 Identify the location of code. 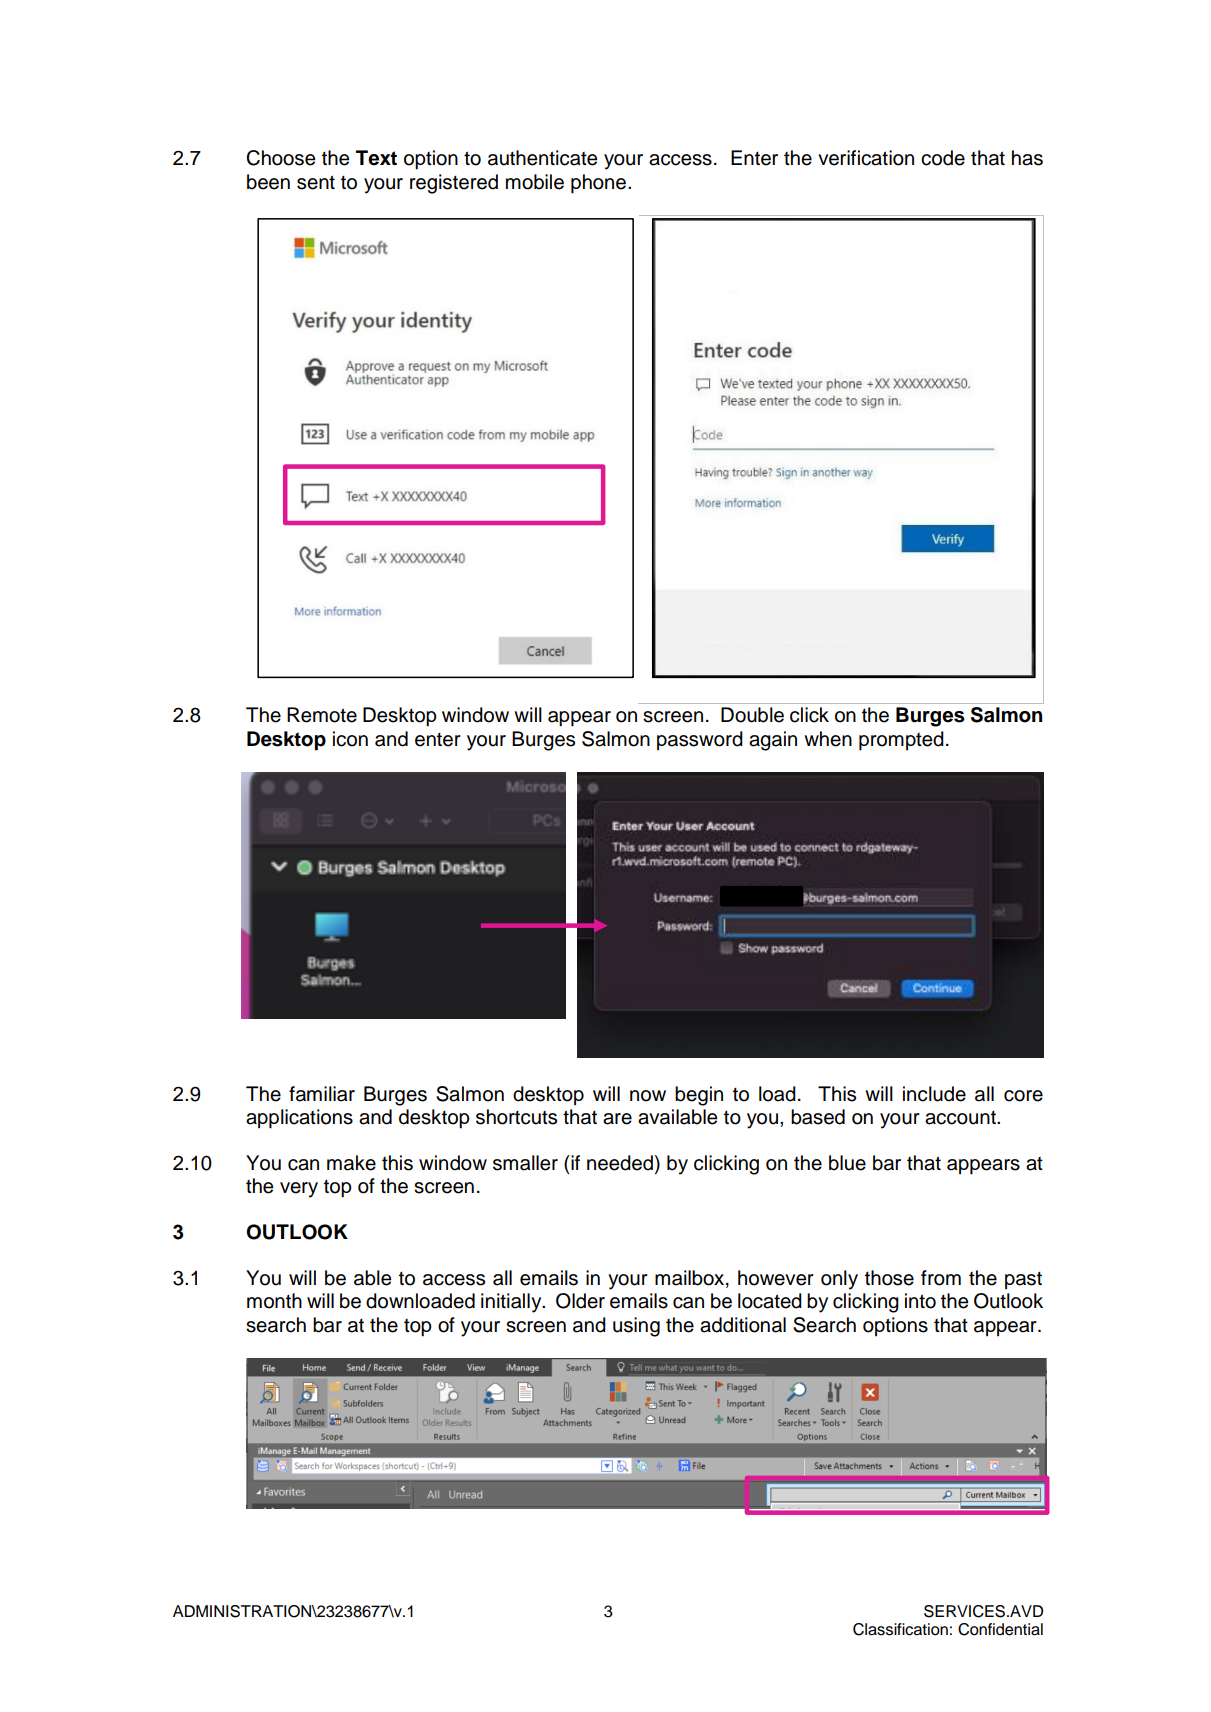
(943, 158).
